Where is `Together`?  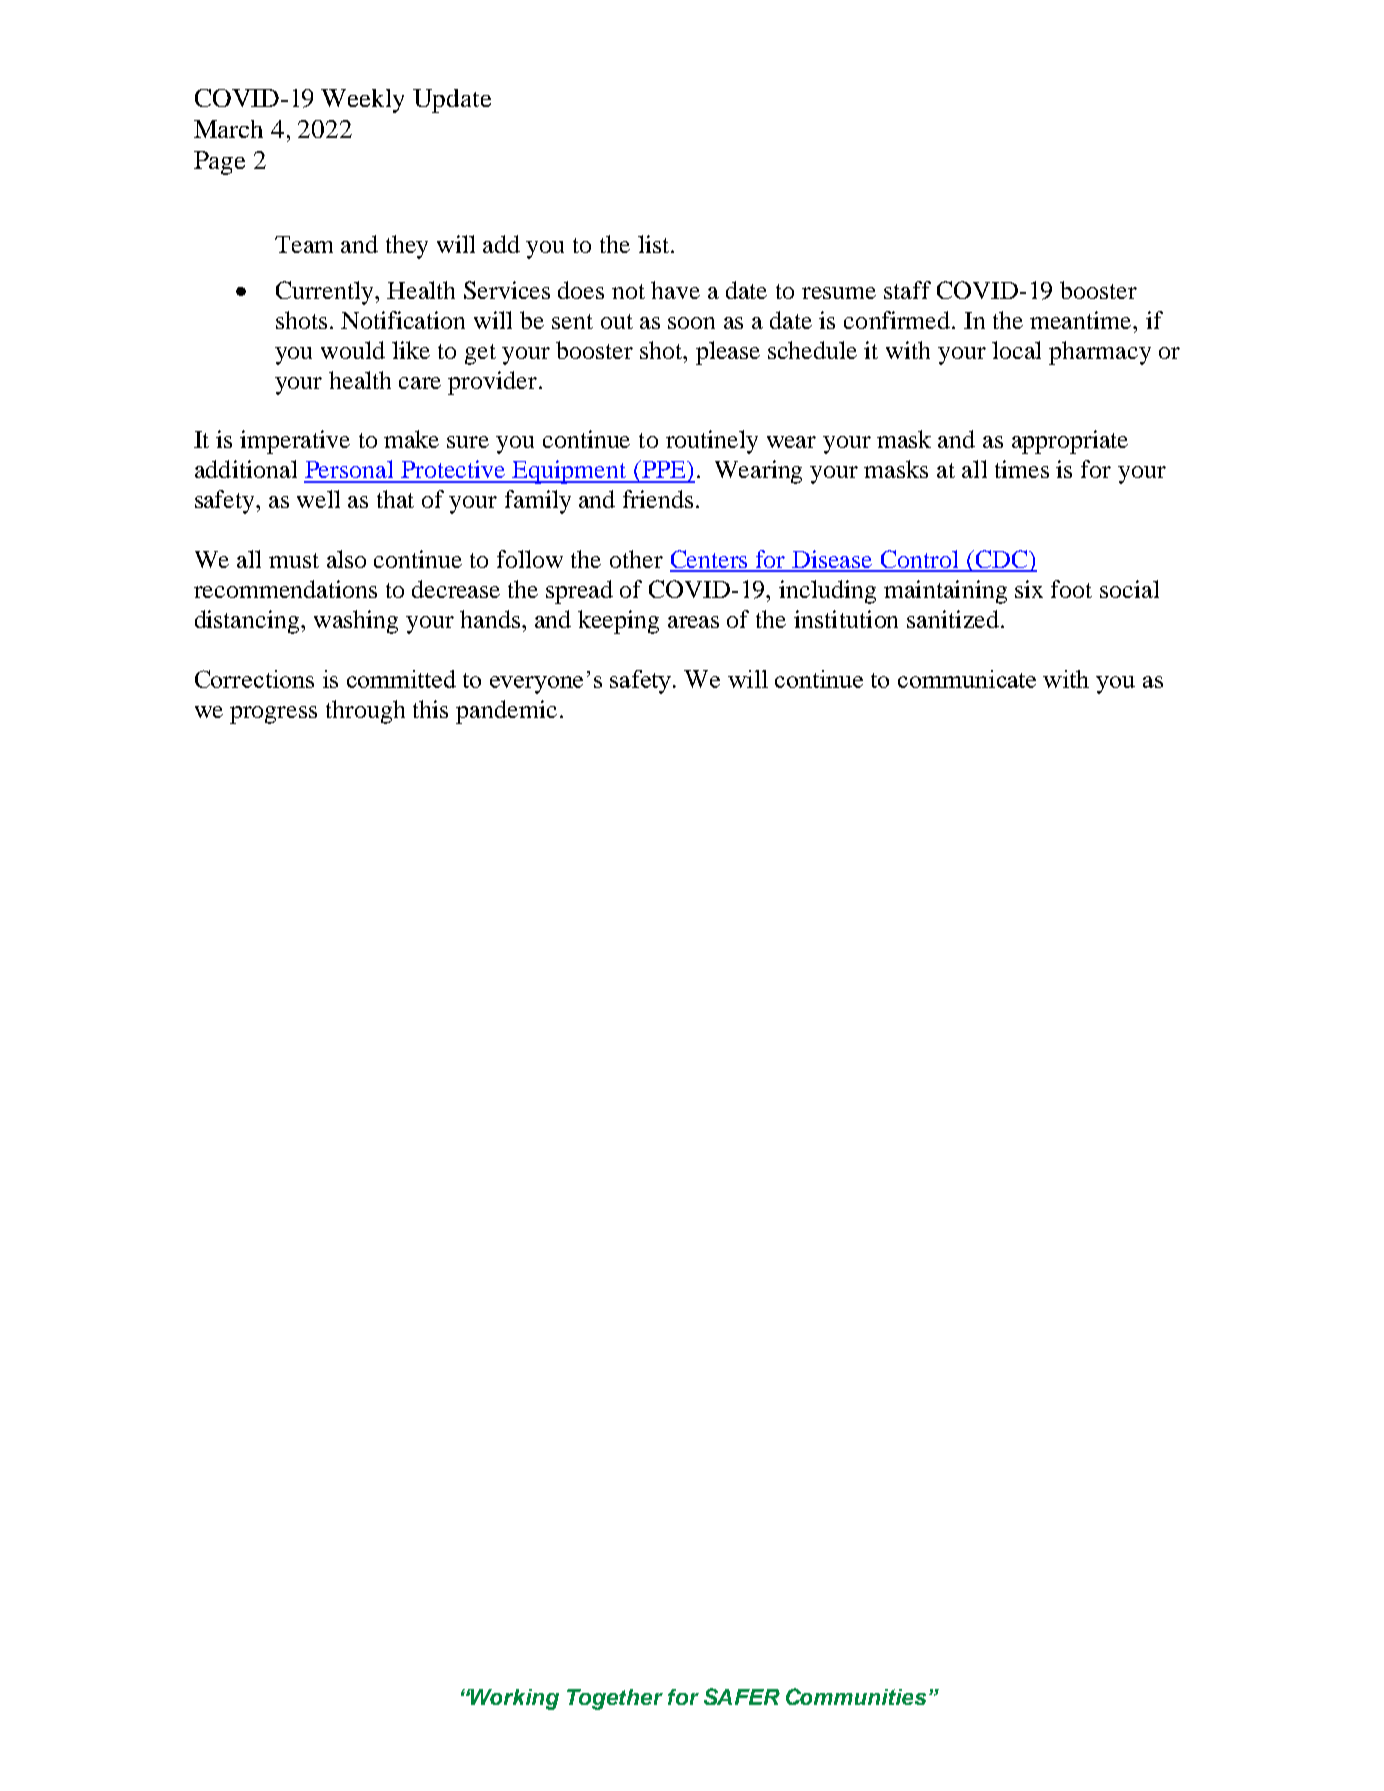
Together is located at coordinates (615, 1699).
